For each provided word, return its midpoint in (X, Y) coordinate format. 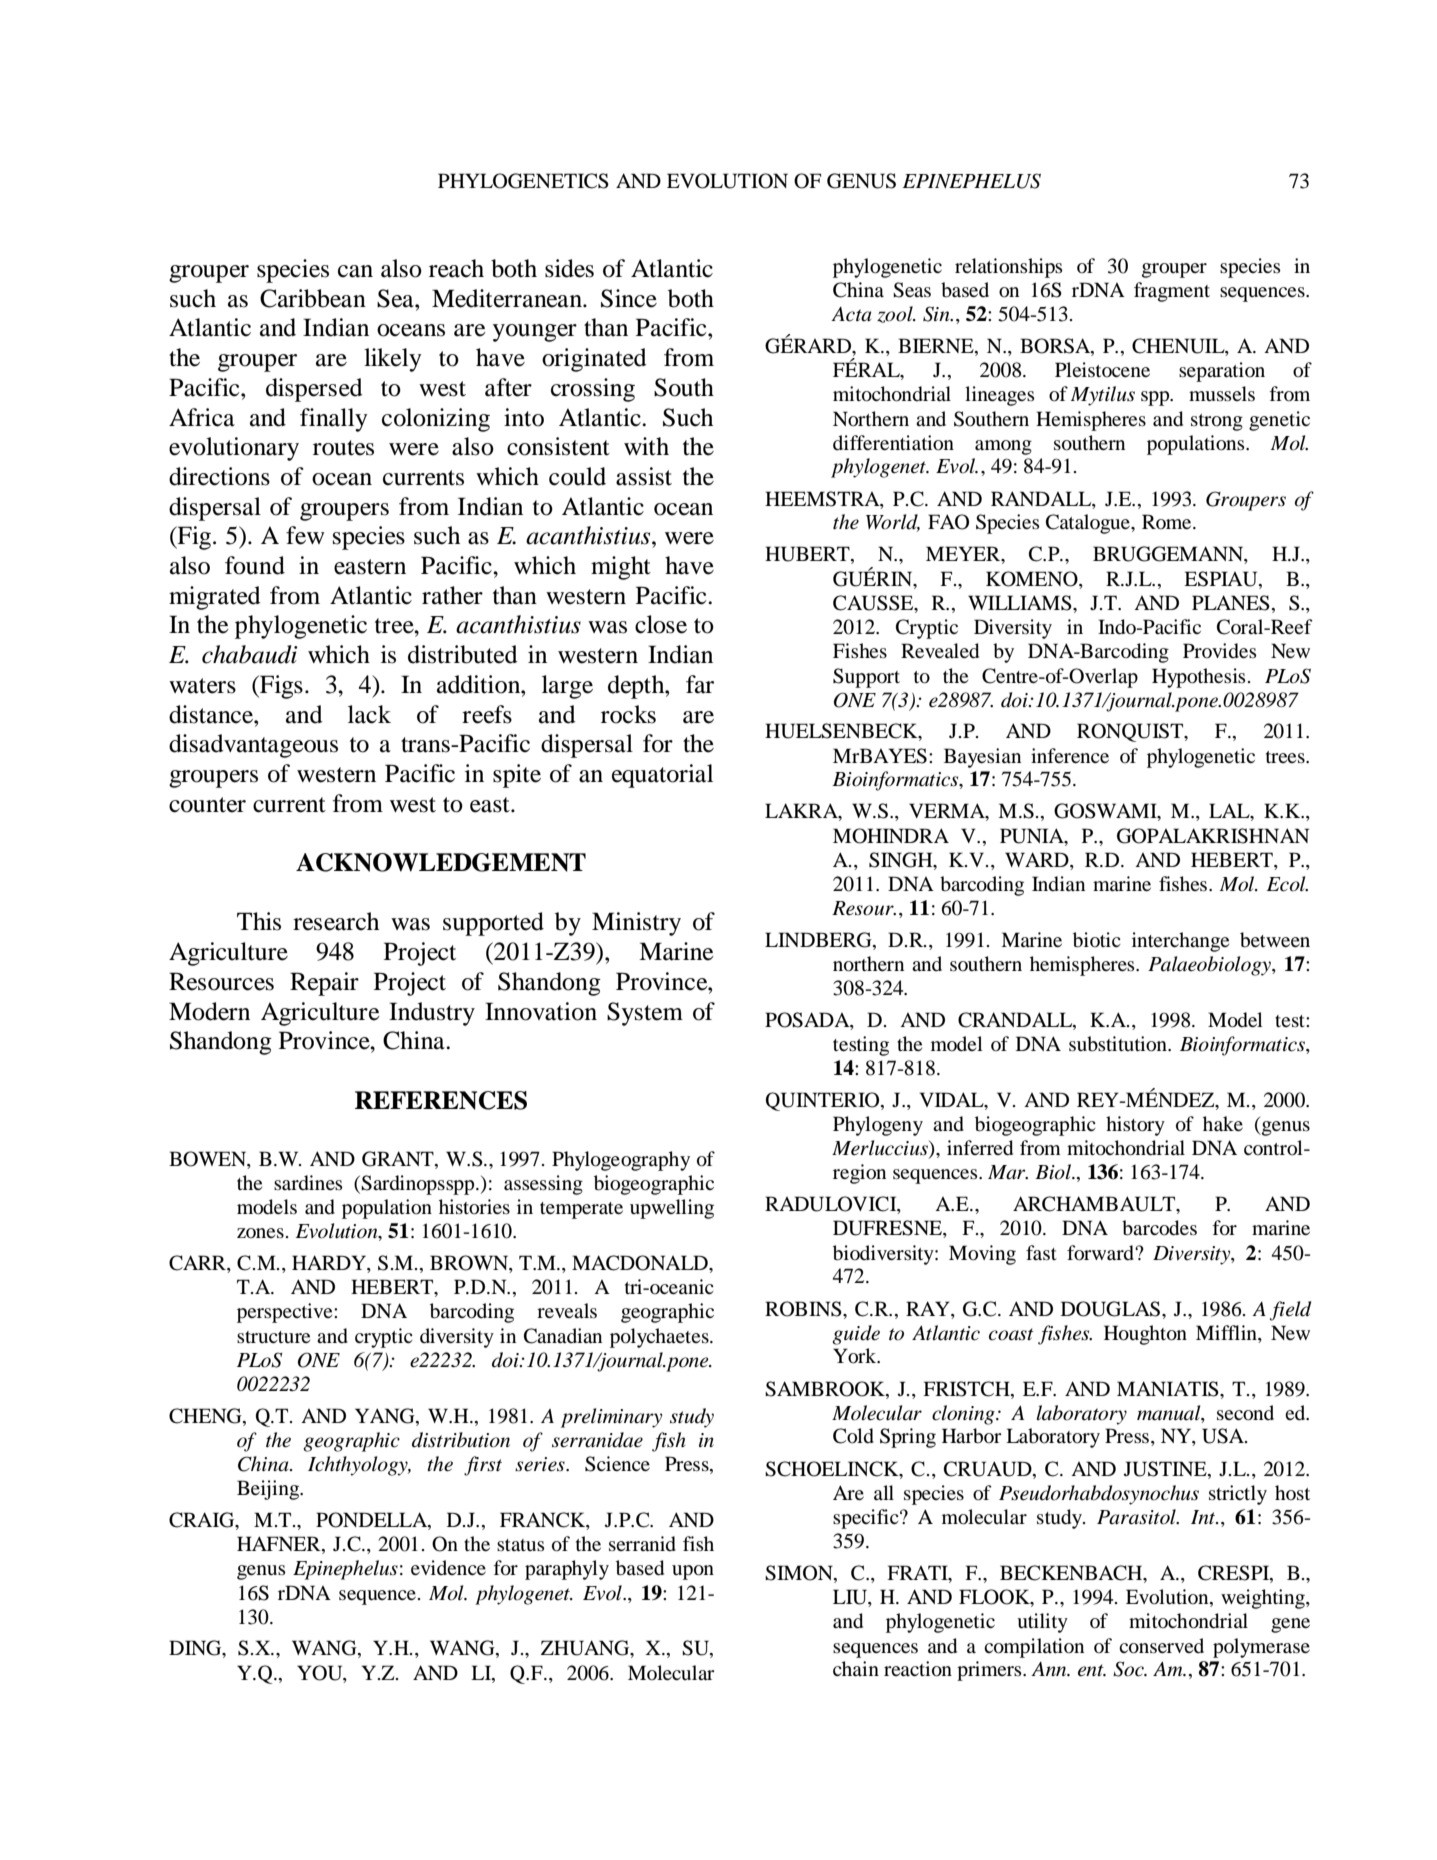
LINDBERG (819, 941)
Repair (324, 984)
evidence (448, 1567)
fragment (1172, 292)
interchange (1180, 942)
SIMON (800, 1574)
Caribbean (313, 298)
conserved (1161, 1646)
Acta (851, 314)
